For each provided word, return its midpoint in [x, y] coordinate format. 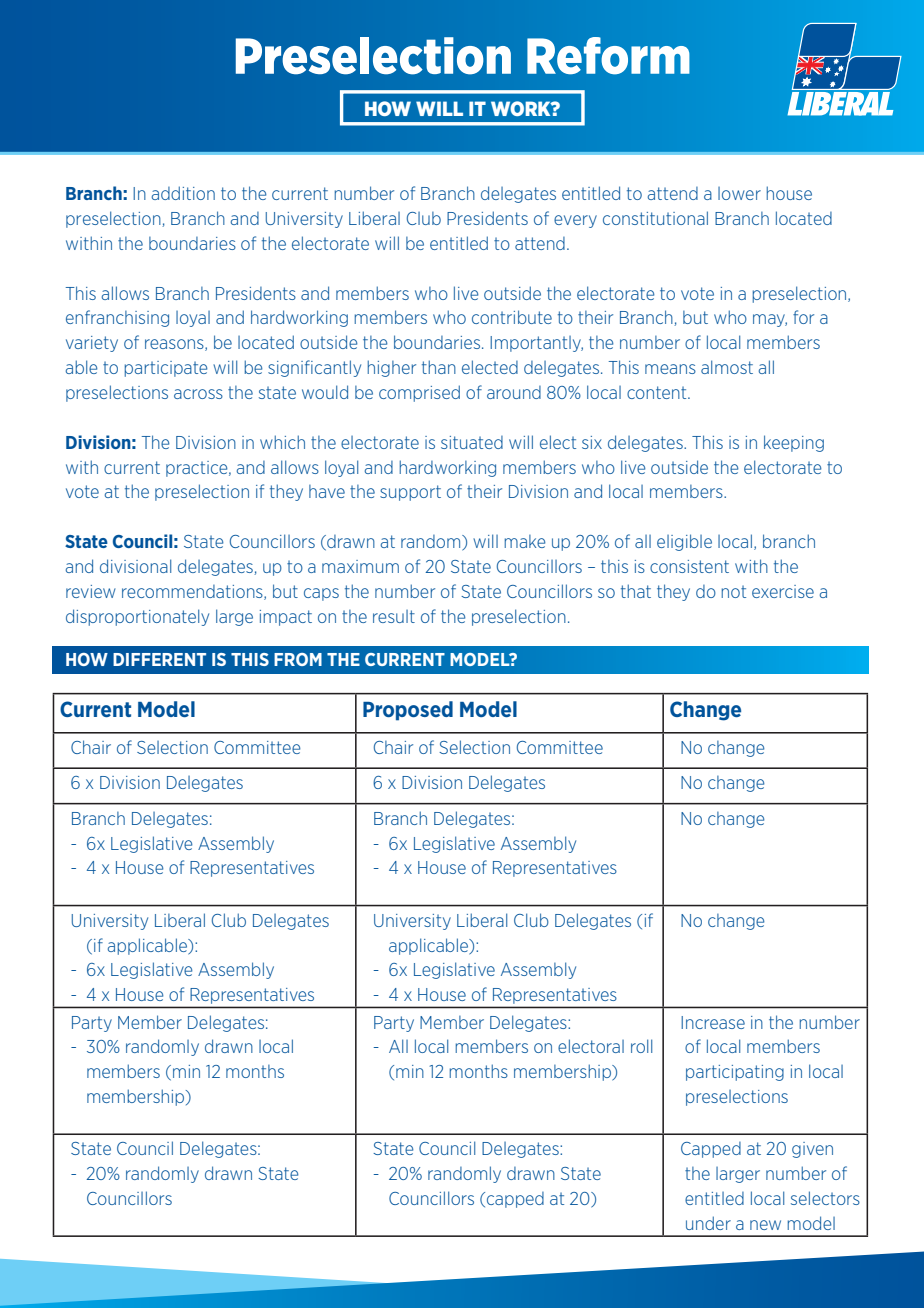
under [708, 1223]
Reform [608, 56]
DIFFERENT [159, 659]
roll [641, 1046]
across [198, 394]
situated [472, 442]
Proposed [408, 711]
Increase [713, 1022]
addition [183, 193]
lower [739, 193]
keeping [794, 443]
